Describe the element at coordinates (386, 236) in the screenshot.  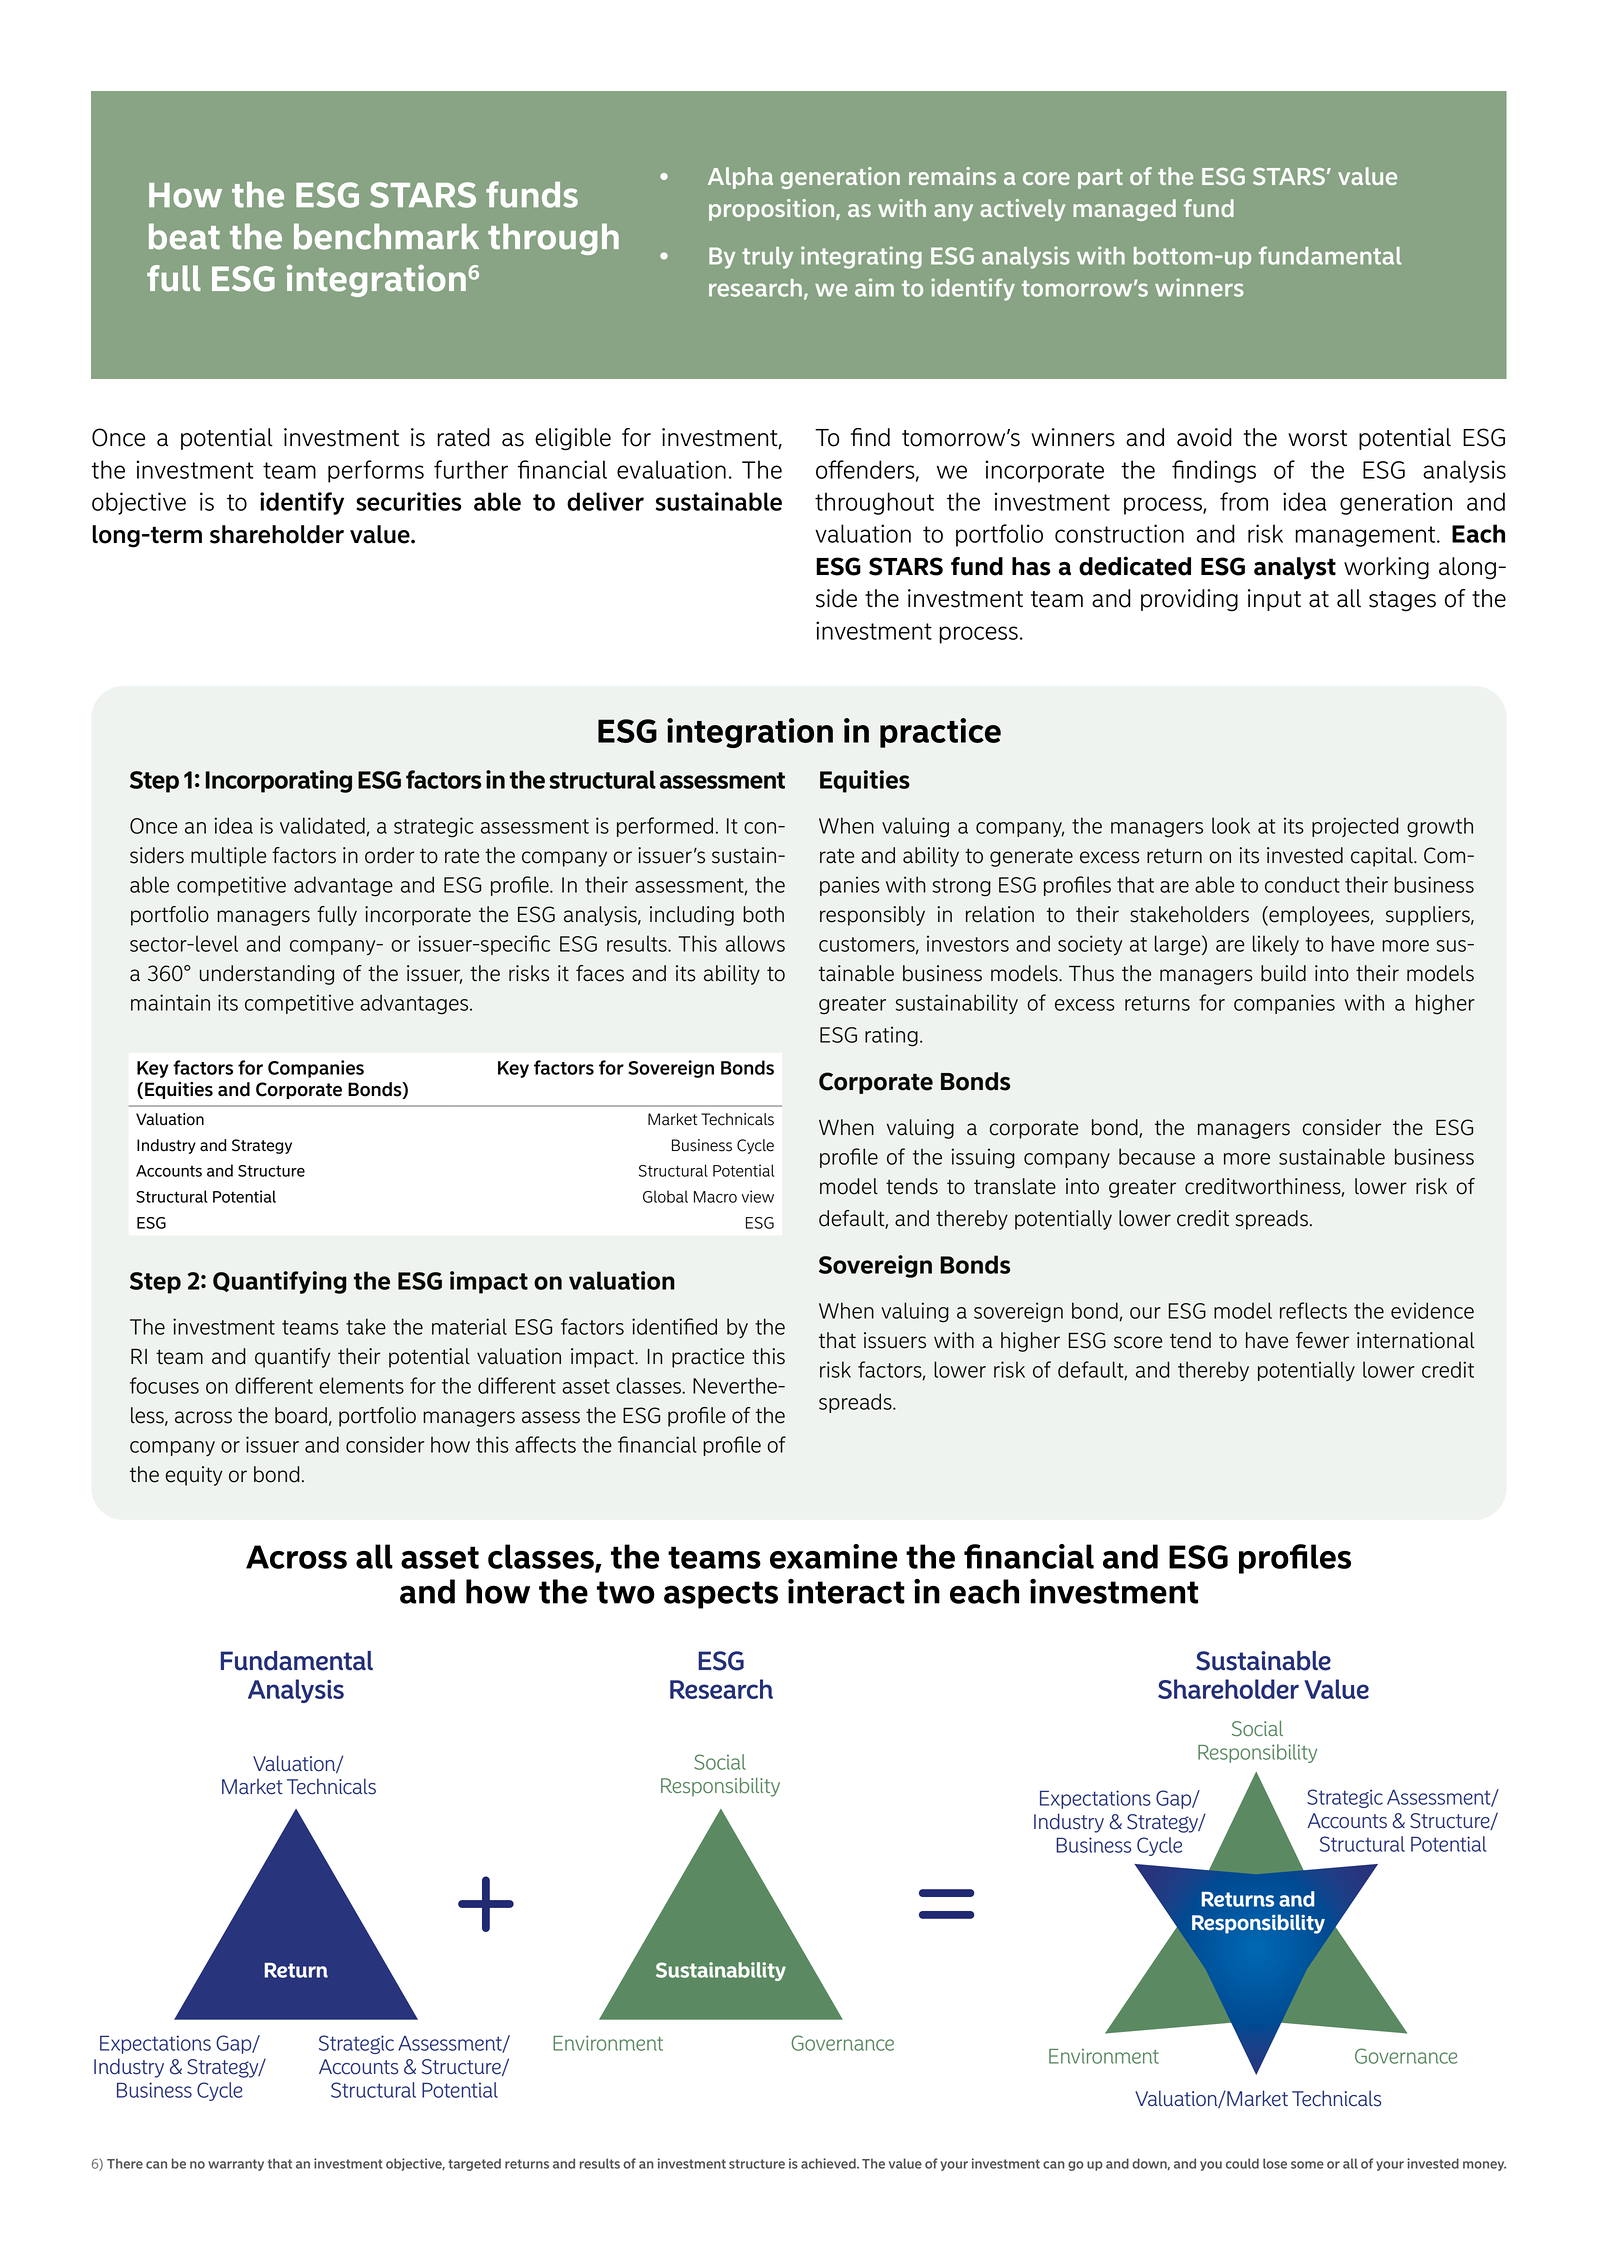
I see `benchmark` at that location.
